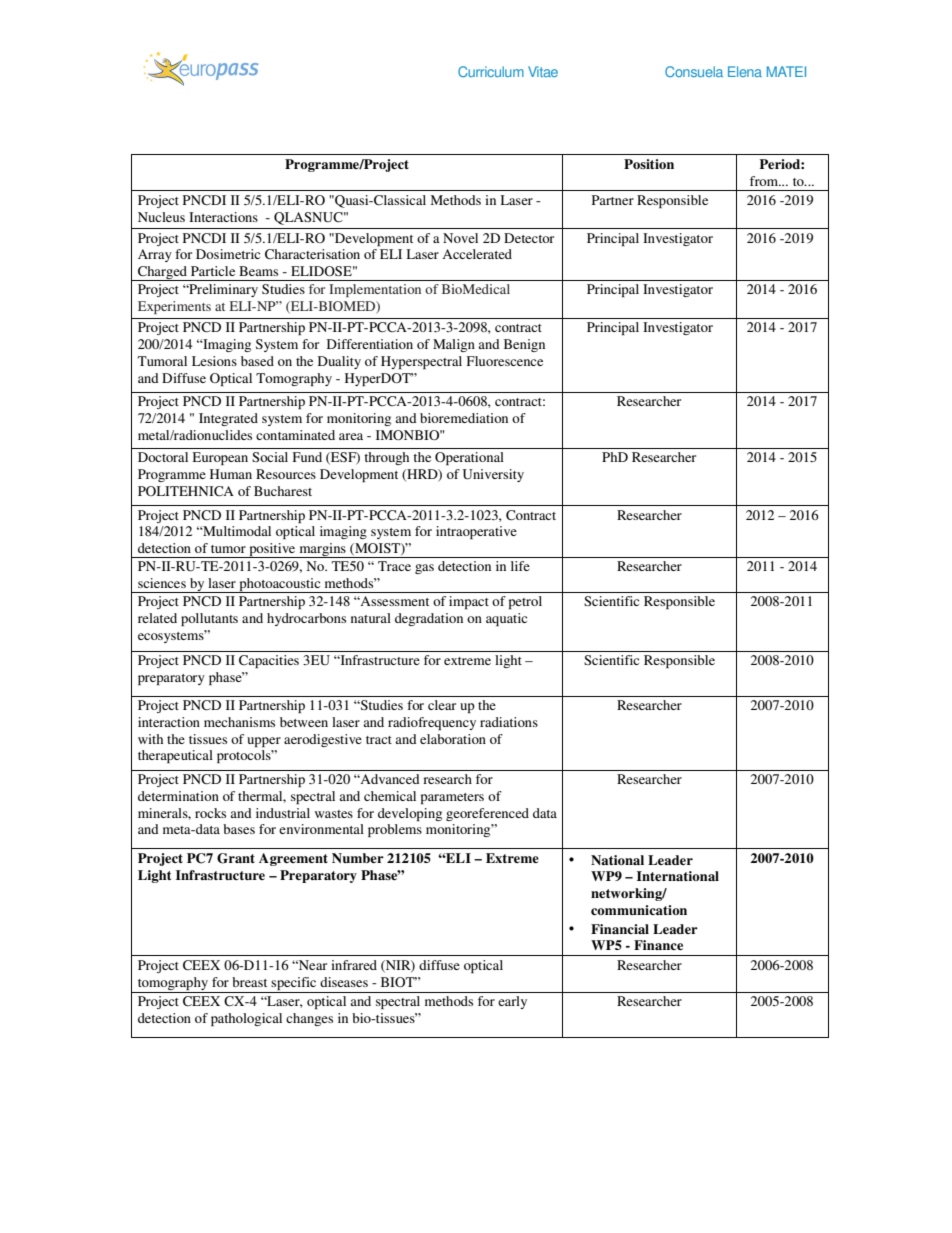 This screenshot has height=1233, width=952. What do you see at coordinates (272, 550) in the screenshot?
I see `positive` at bounding box center [272, 550].
